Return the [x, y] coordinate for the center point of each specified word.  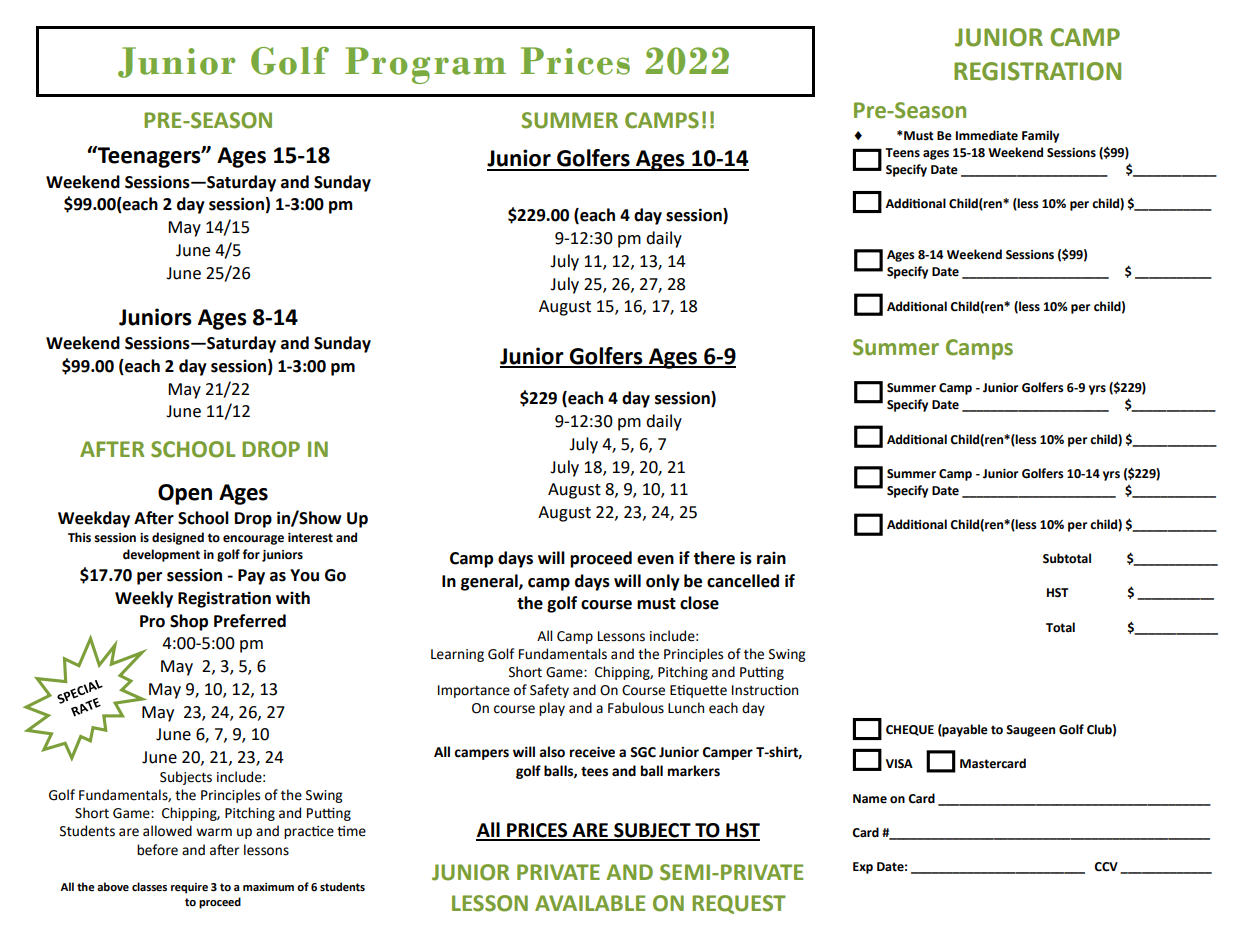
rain [771, 558]
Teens [902, 153]
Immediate [987, 135]
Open [185, 494]
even [655, 560]
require [189, 888]
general [490, 582]
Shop [189, 622]
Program [425, 65]
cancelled [743, 581]
